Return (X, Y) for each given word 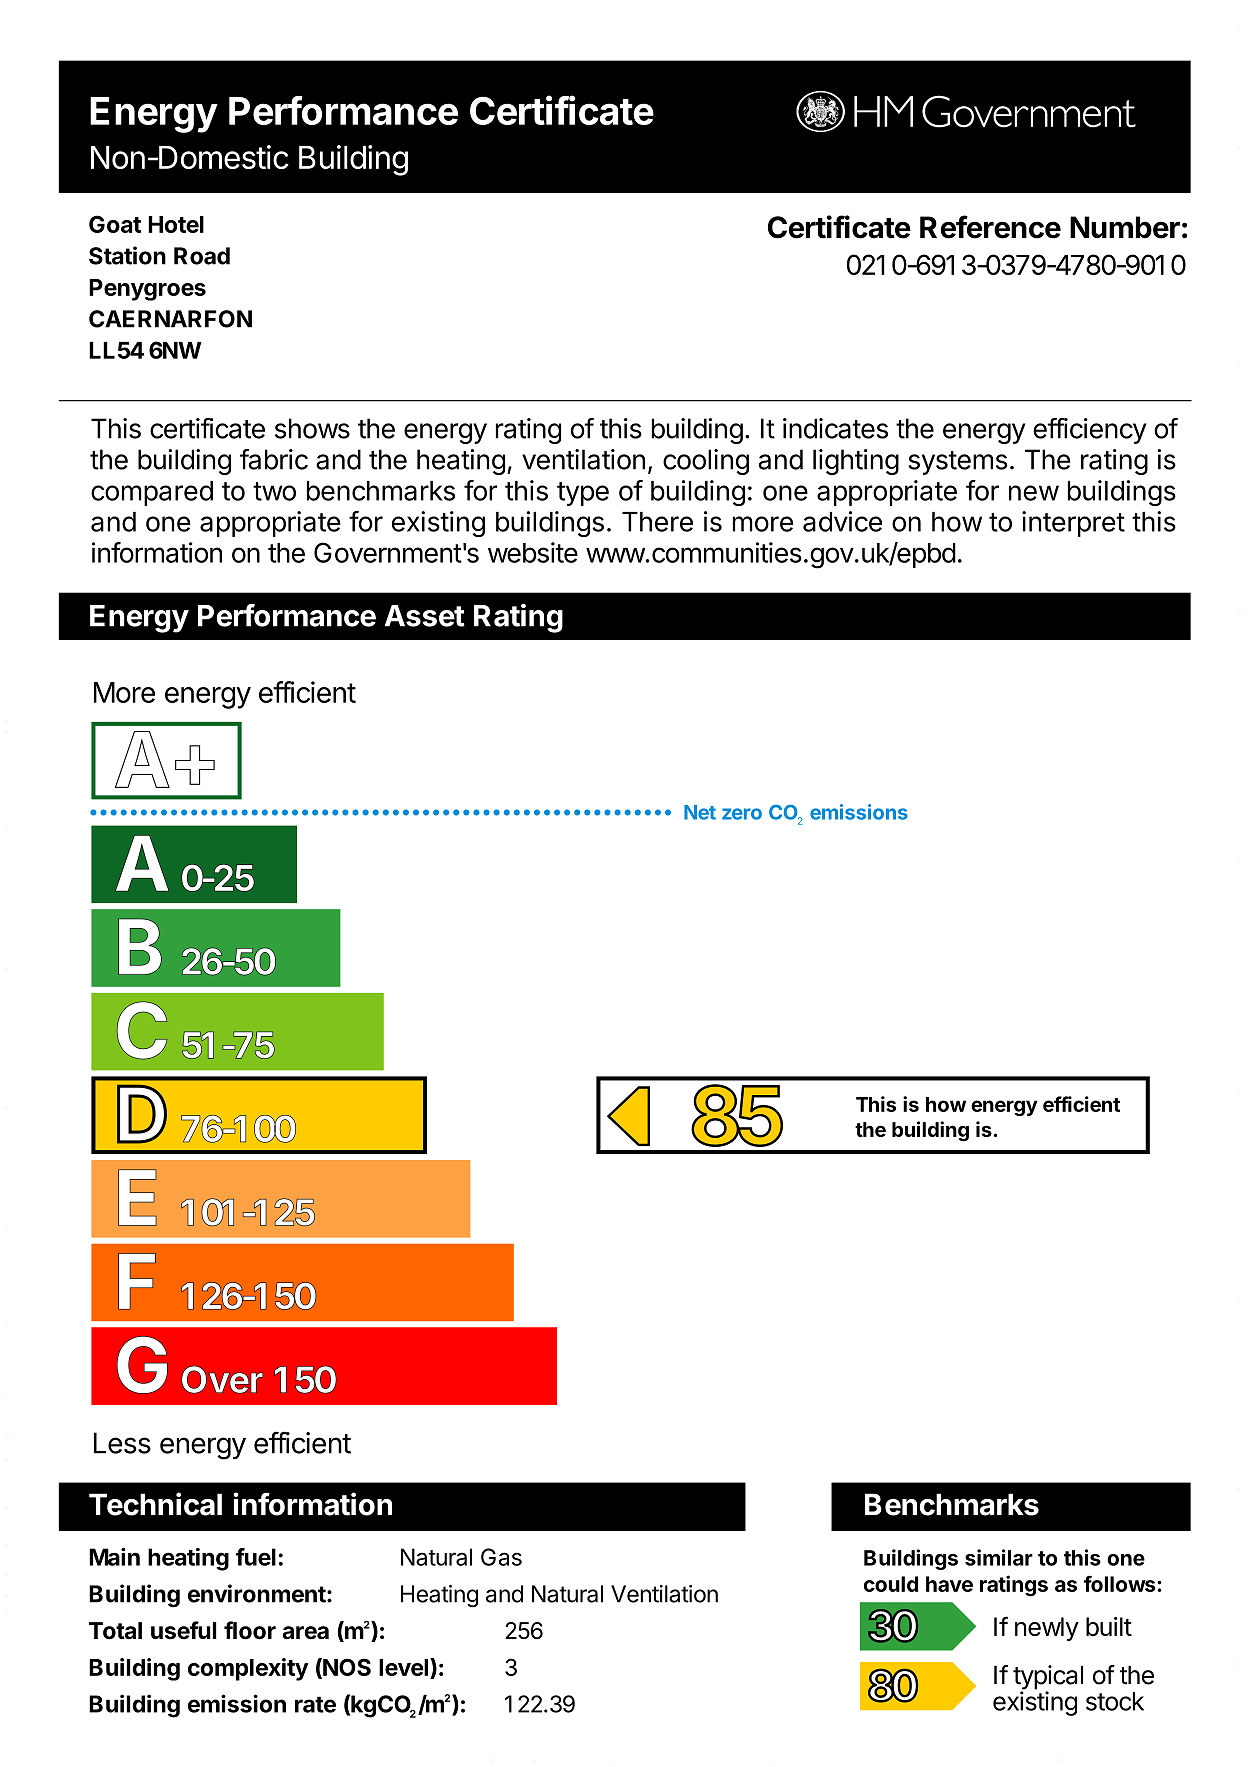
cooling (706, 462)
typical (1048, 1678)
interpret (1073, 524)
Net (700, 812)
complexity (248, 1669)
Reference (990, 227)
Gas (501, 1557)
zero (742, 814)
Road (202, 256)
